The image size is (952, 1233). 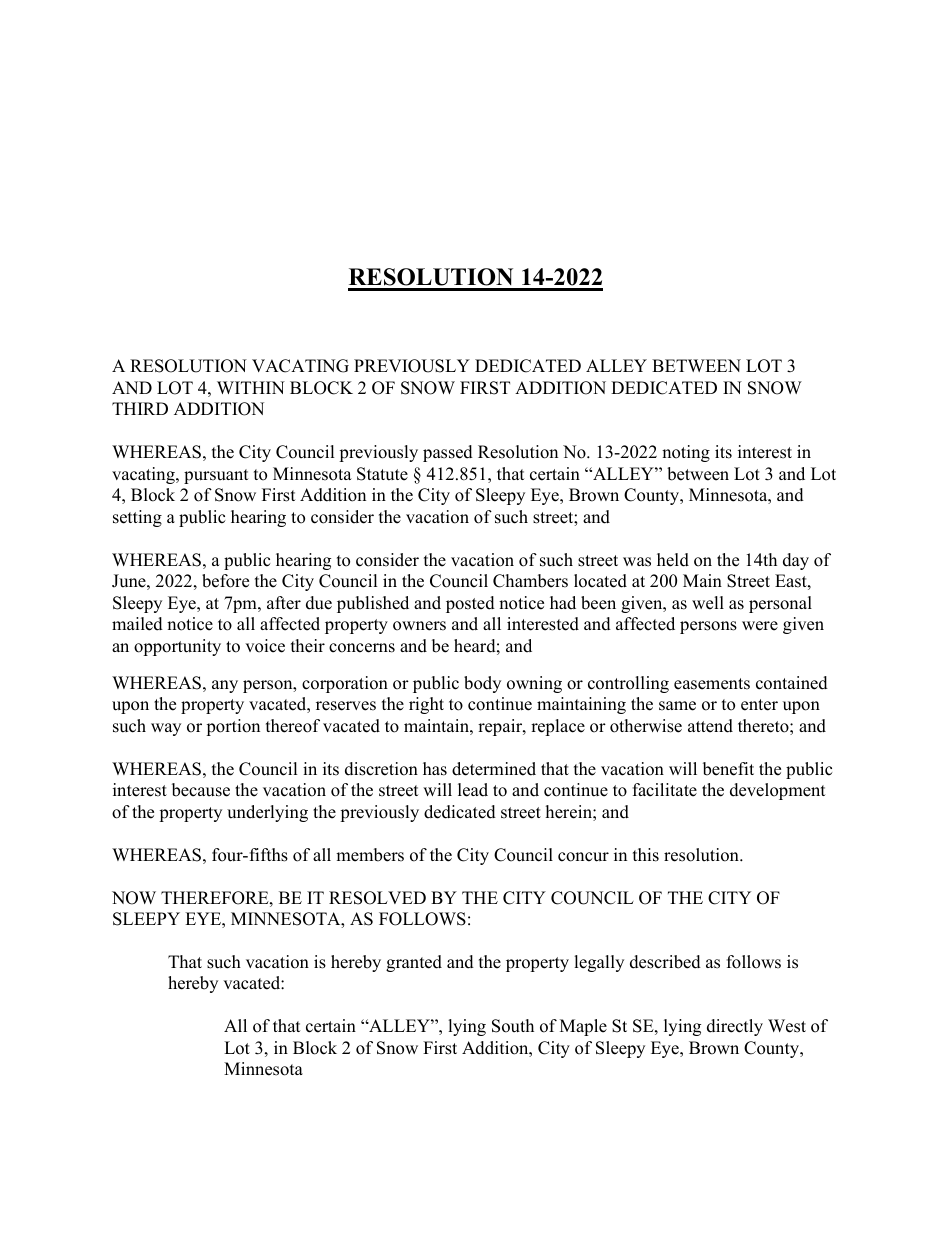 I want to click on well, so click(x=708, y=603).
